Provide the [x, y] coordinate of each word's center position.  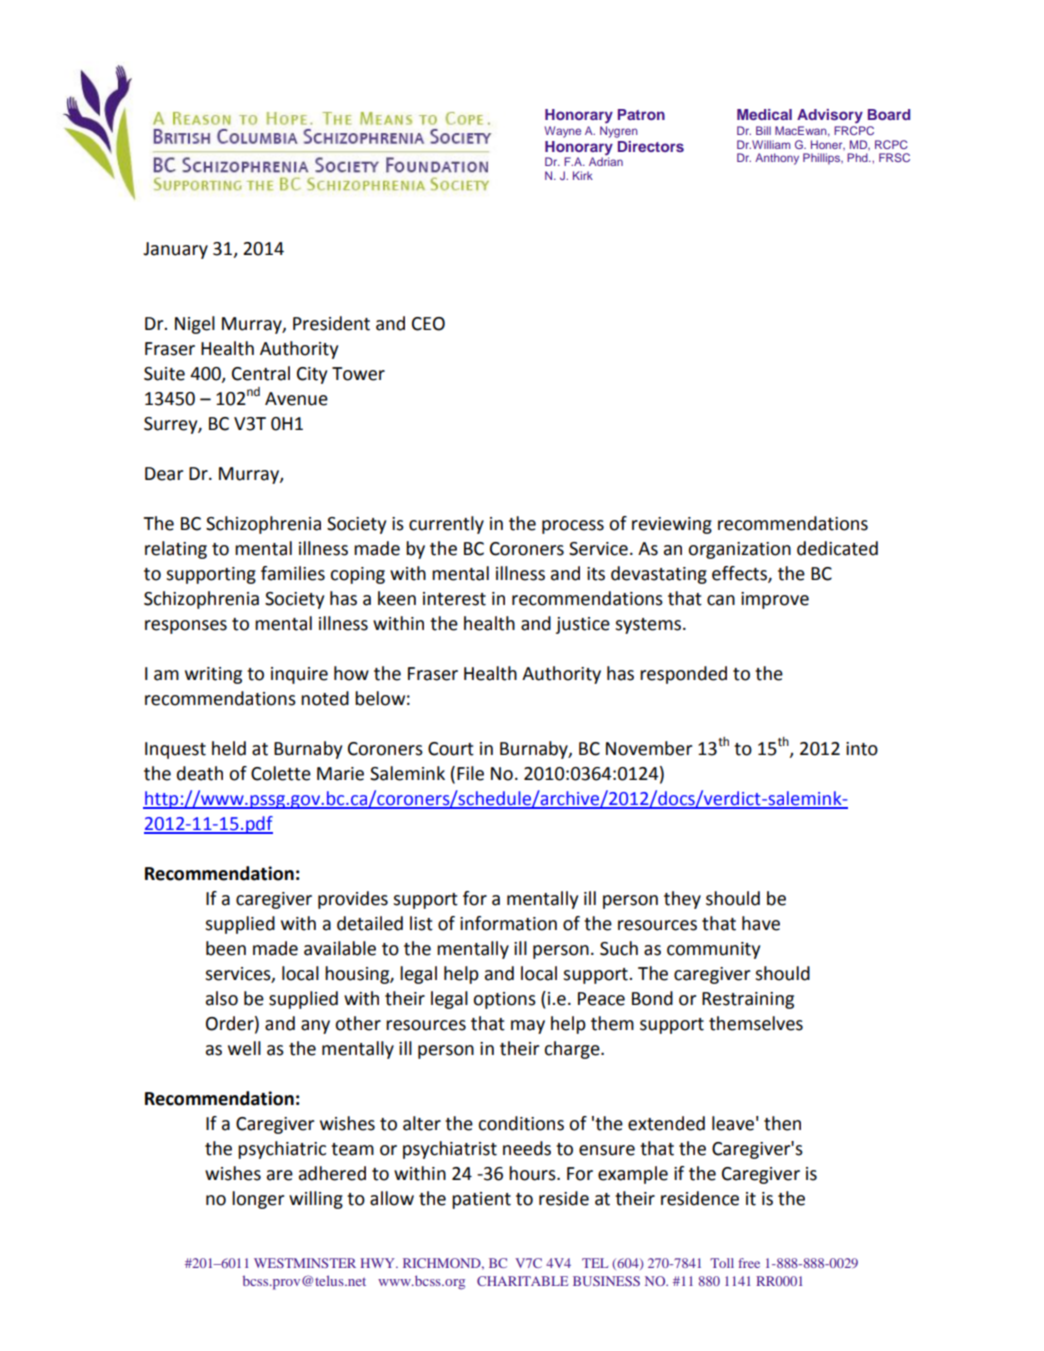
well [244, 1048]
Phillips [822, 159]
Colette [281, 773]
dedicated [837, 548]
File [470, 773]
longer [258, 1200]
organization [739, 550]
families [293, 573]
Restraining [748, 1000]
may [528, 1027]
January [175, 250]
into [862, 749]
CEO [428, 324]
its [596, 574]
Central [261, 373]
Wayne [563, 132]
